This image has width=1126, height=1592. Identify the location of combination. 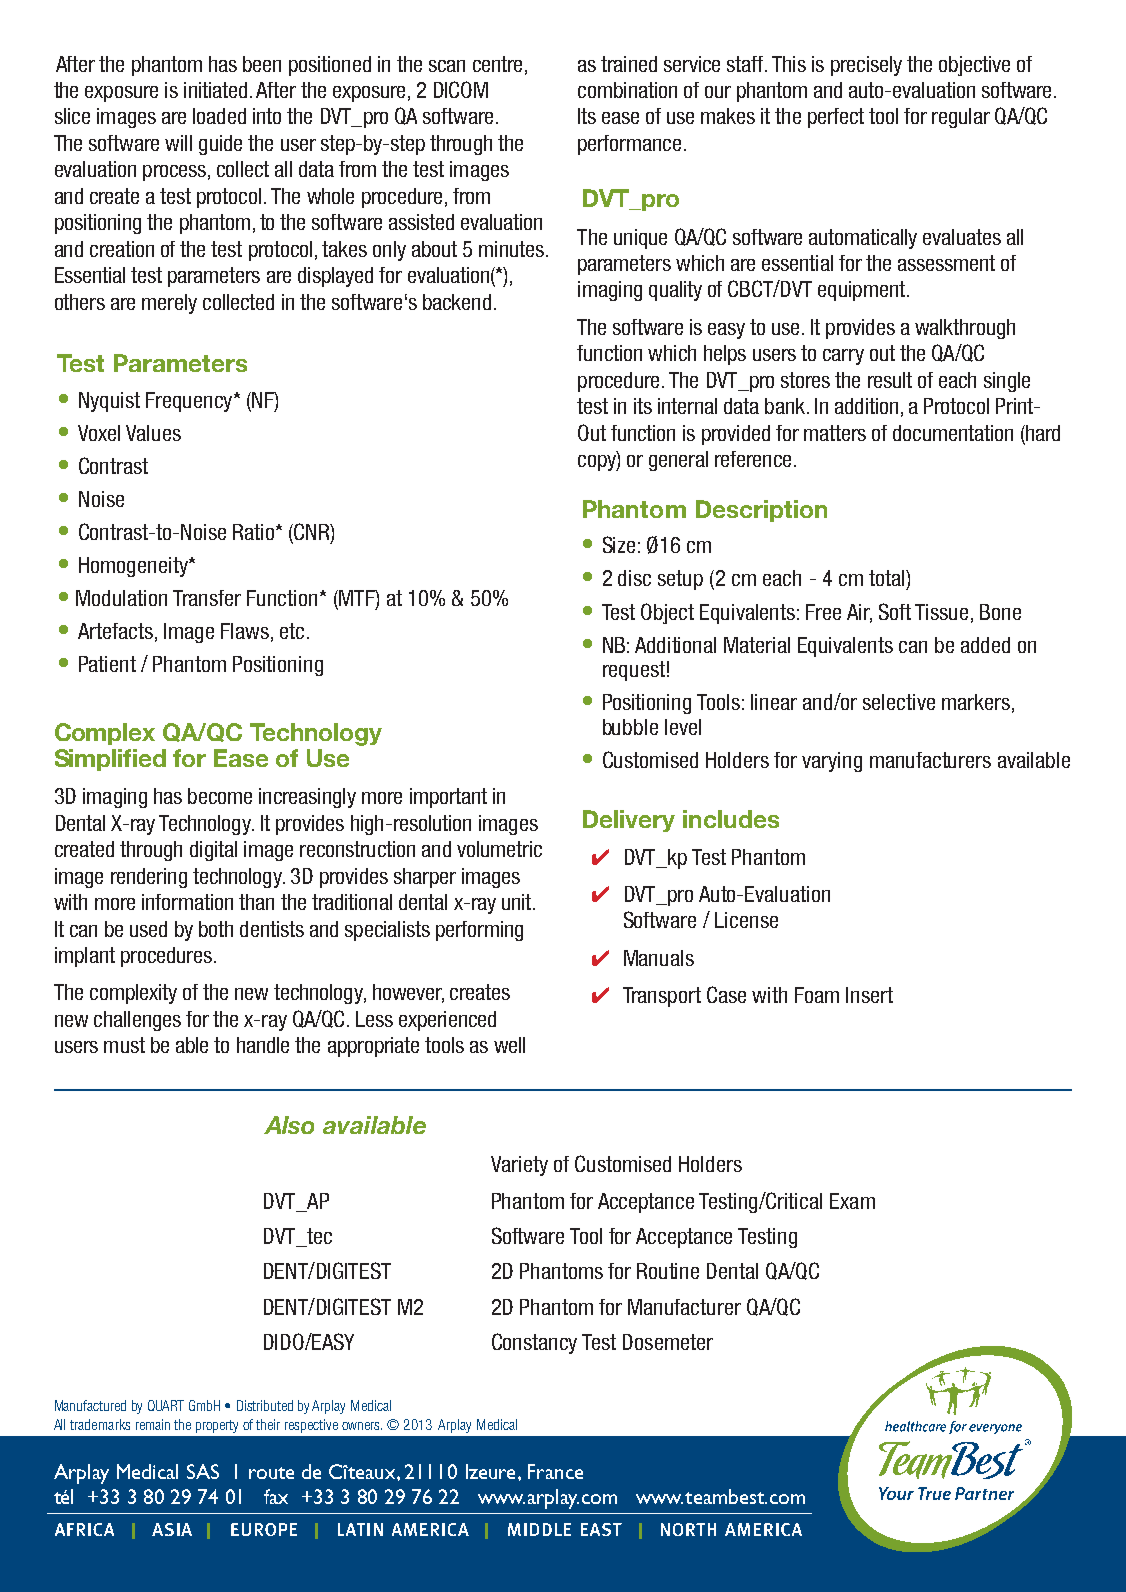
(627, 90).
